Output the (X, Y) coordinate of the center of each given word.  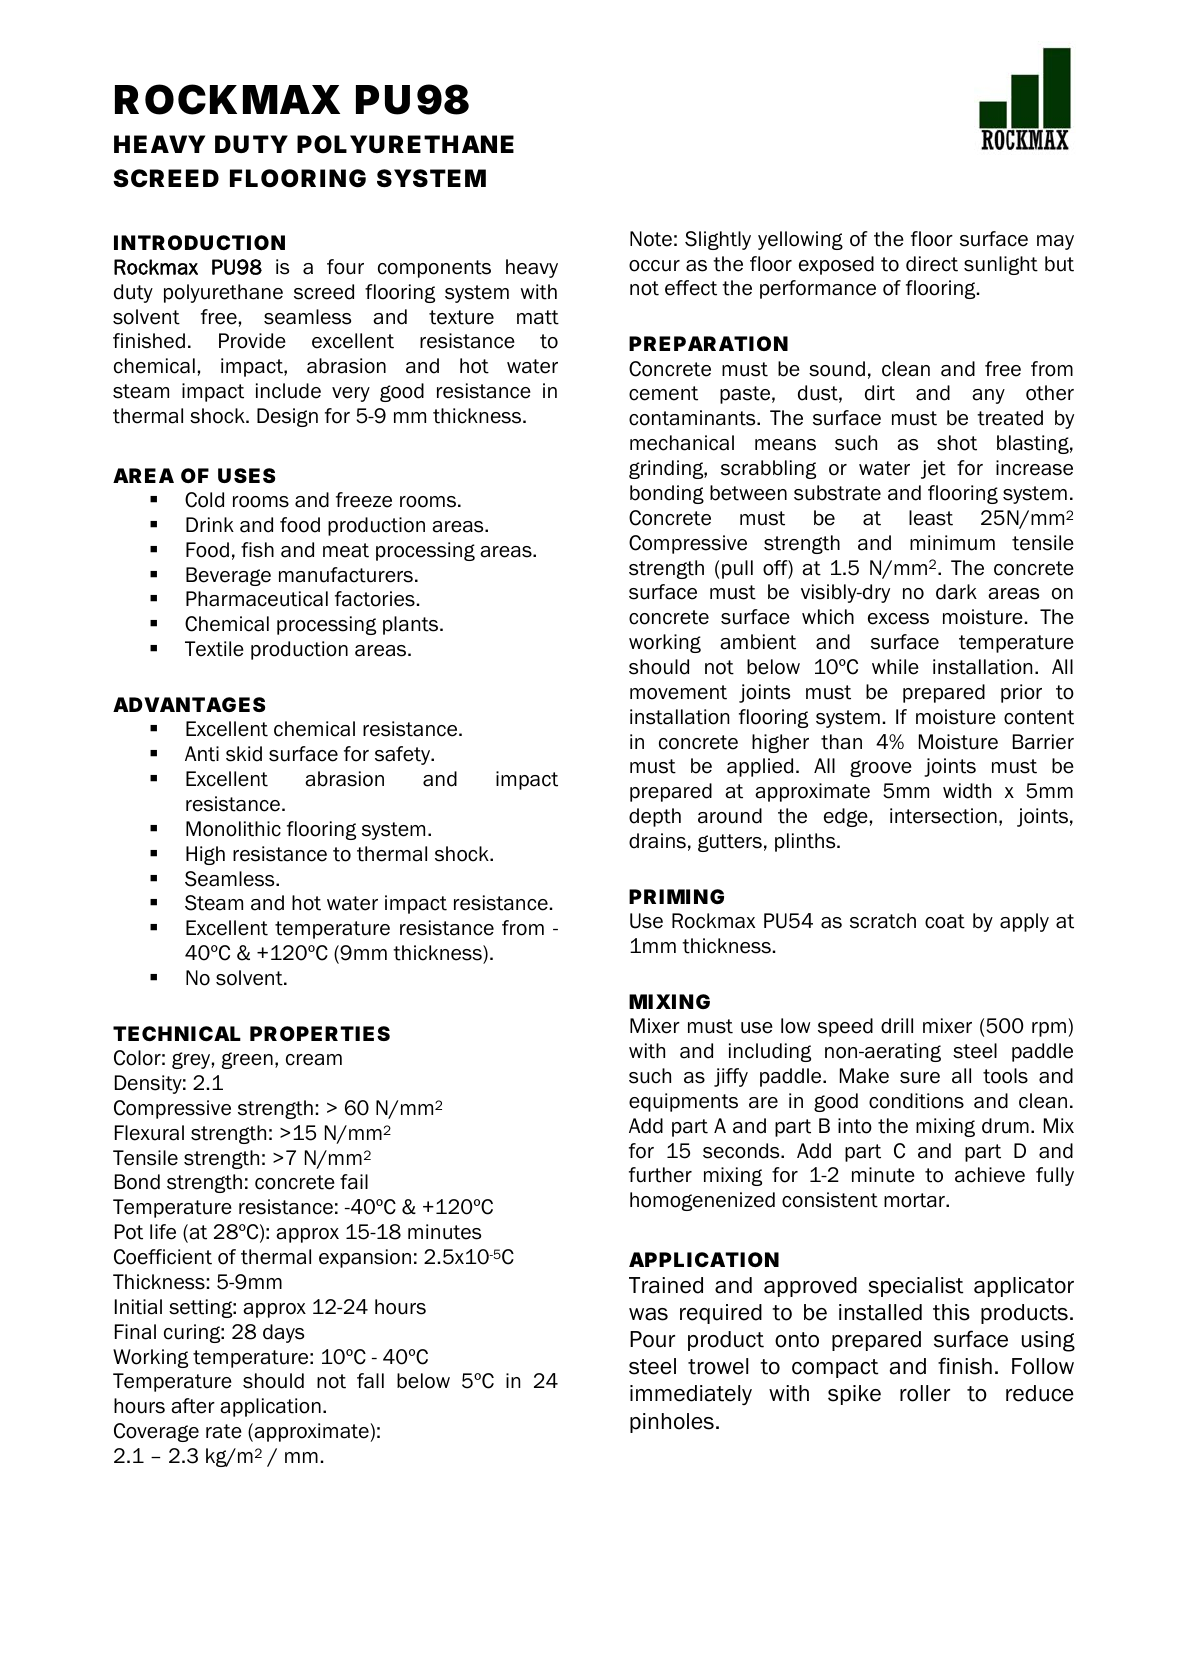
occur (654, 266)
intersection (943, 816)
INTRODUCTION (199, 242)
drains (657, 841)
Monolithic (233, 829)
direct (932, 264)
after (193, 1406)
